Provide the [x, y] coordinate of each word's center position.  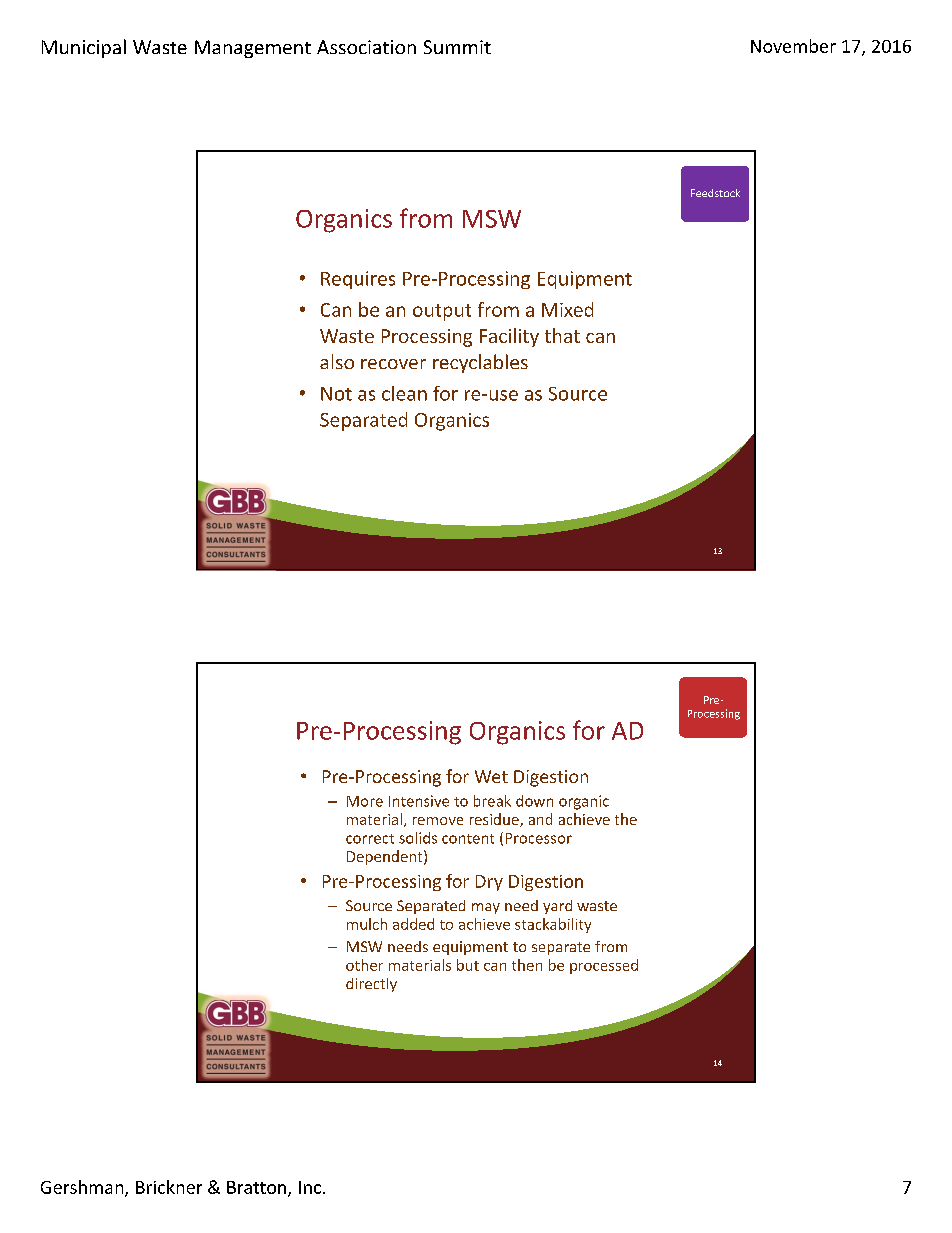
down [534, 801]
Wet [491, 776]
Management [253, 49]
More [365, 801]
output [442, 312]
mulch [367, 924]
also [337, 361]
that [562, 335]
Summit [457, 47]
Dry [489, 883]
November [793, 46]
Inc [310, 1187]
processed [604, 966]
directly [371, 985]
